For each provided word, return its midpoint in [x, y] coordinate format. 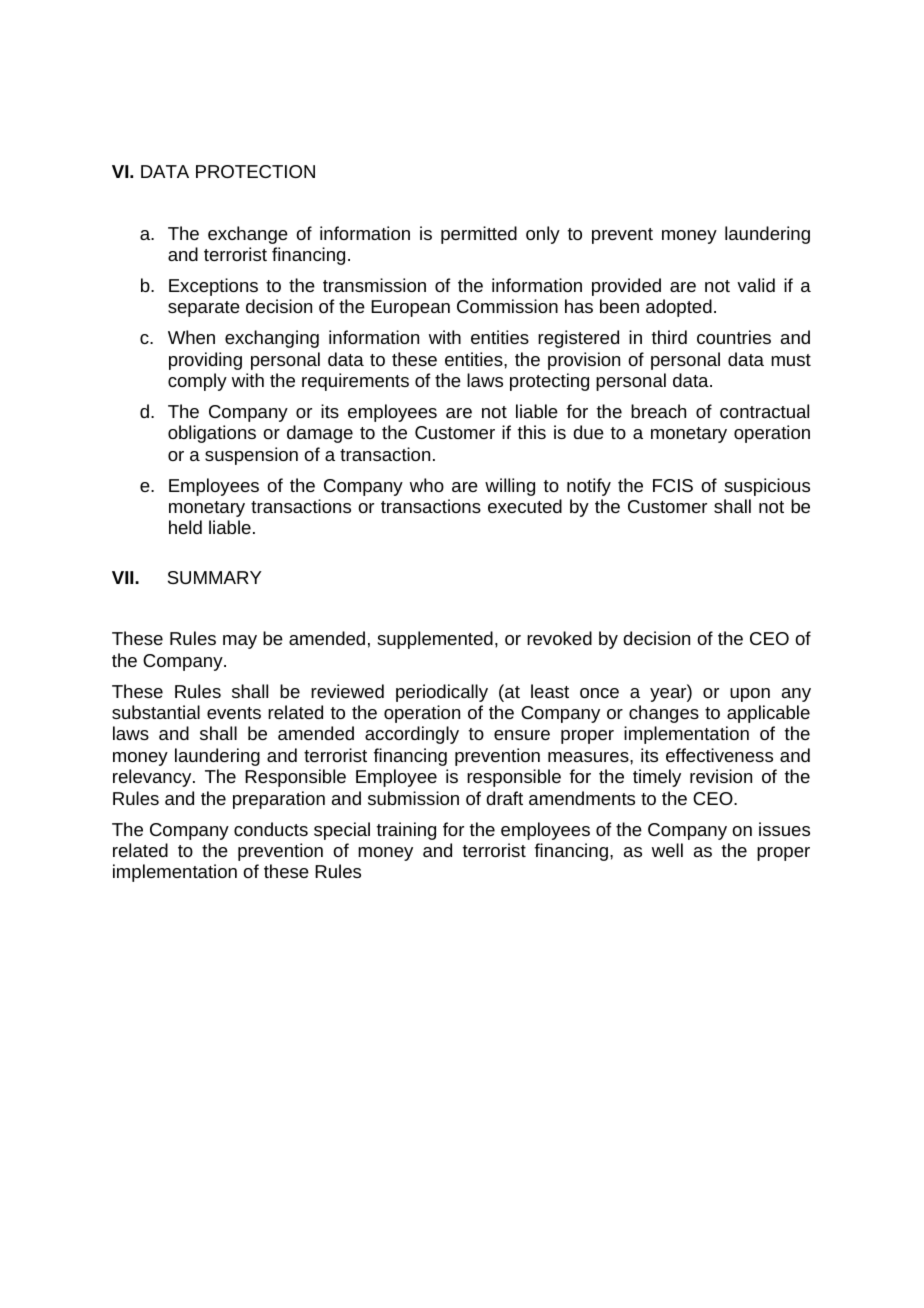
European [410, 308]
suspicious [767, 487]
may [240, 642]
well [667, 850]
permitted [479, 235]
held [185, 527]
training [406, 831]
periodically [442, 693]
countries [734, 337]
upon [750, 695]
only [543, 235]
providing [205, 361]
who [427, 485]
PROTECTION [255, 171]
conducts [271, 829]
